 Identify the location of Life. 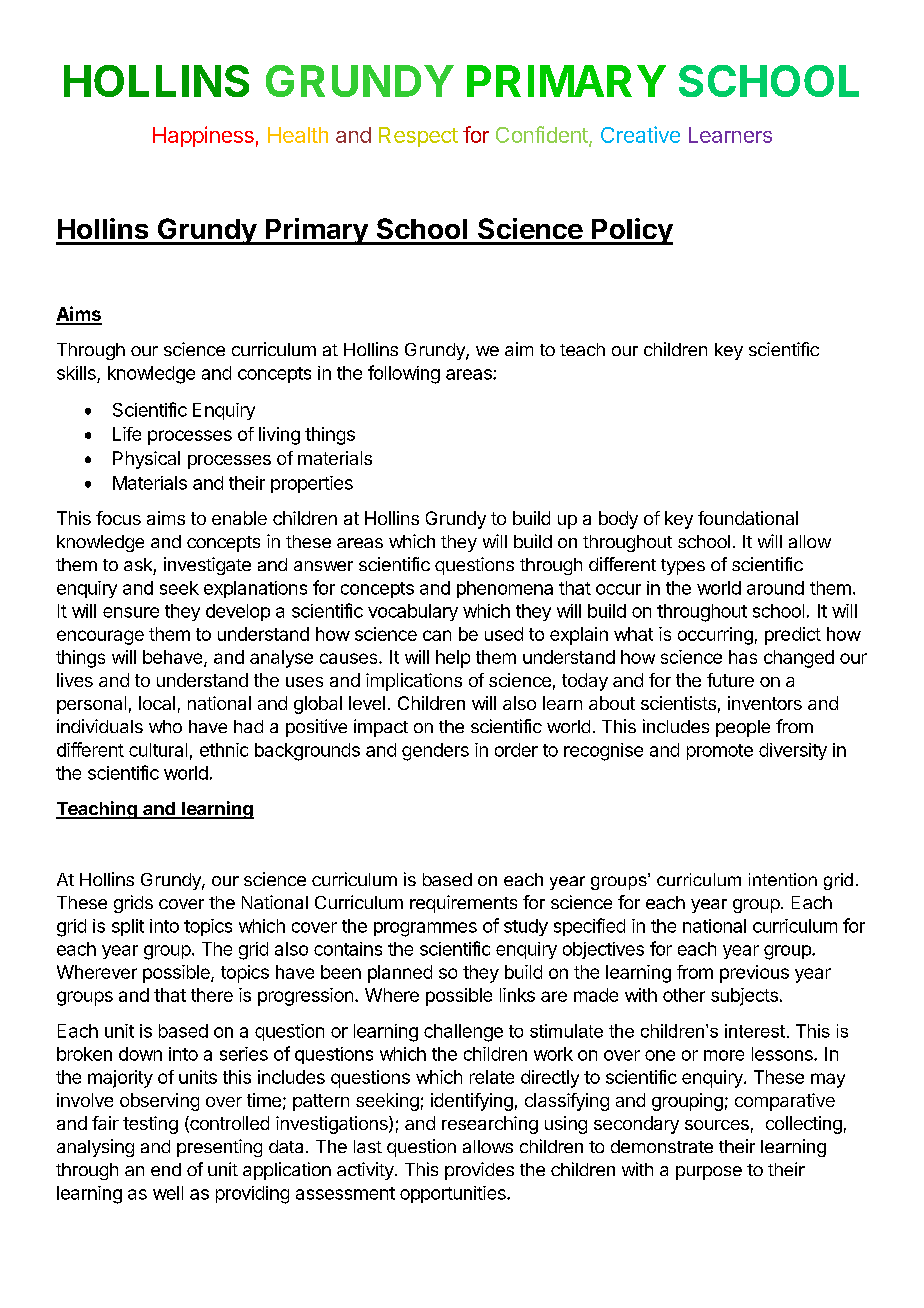
(127, 434).
